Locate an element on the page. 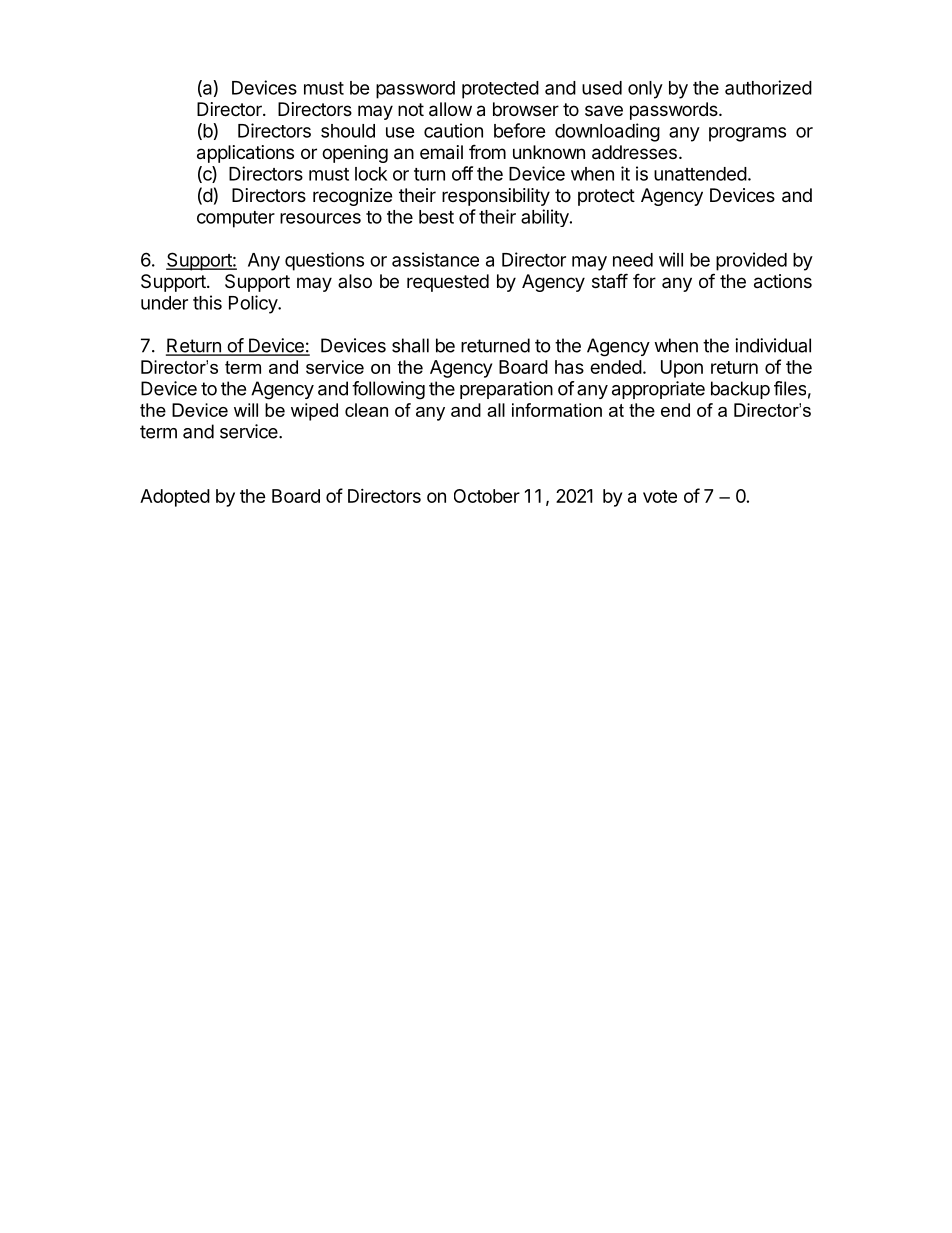 This image has height=1233, width=952. responsibility is located at coordinates (496, 197).
